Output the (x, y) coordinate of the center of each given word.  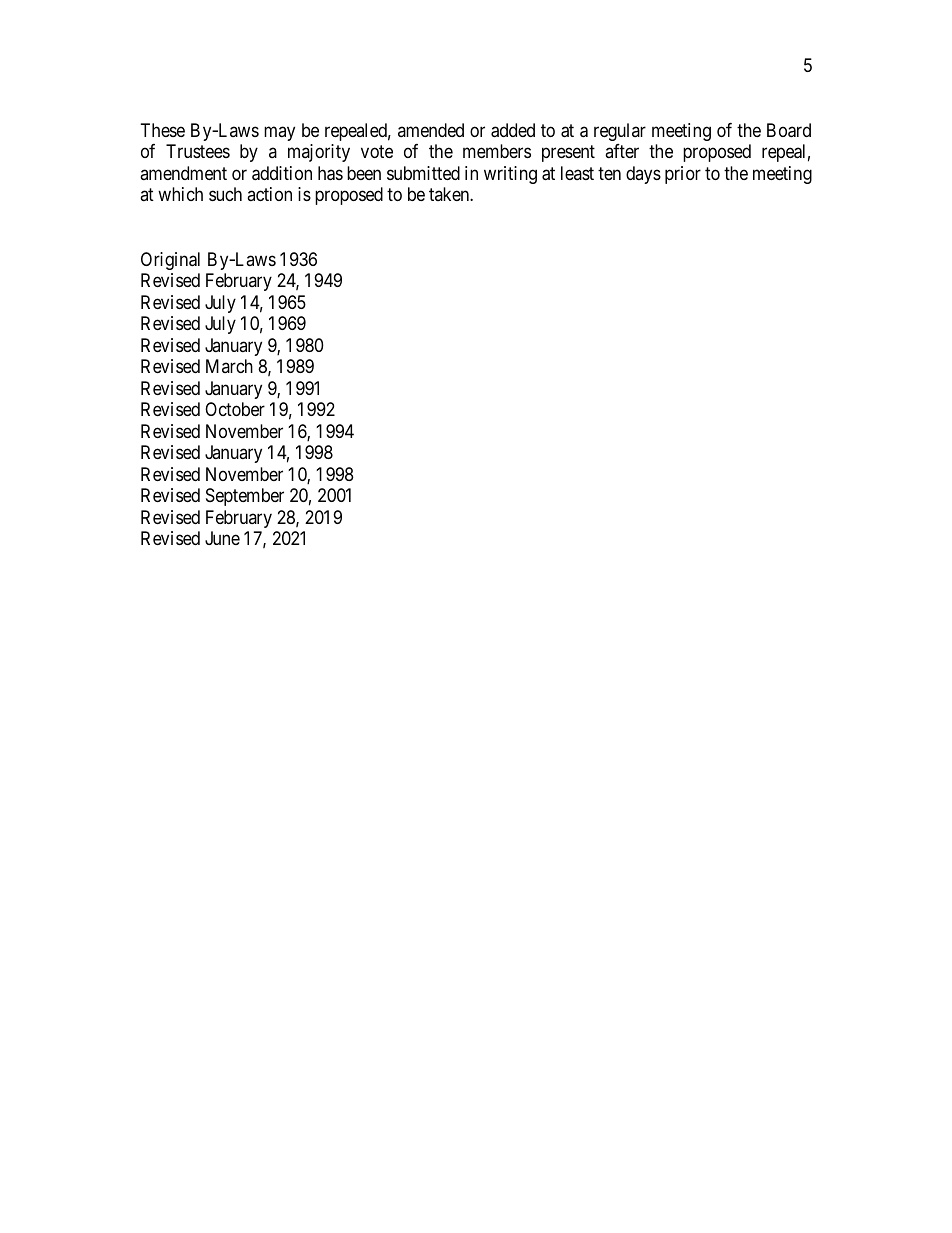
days (643, 175)
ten (609, 173)
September (245, 497)
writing (510, 175)
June (222, 538)
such (225, 194)
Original (170, 261)
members (497, 151)
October (235, 409)
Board (789, 130)
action (269, 194)
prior (683, 175)
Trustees (198, 151)
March (229, 366)
